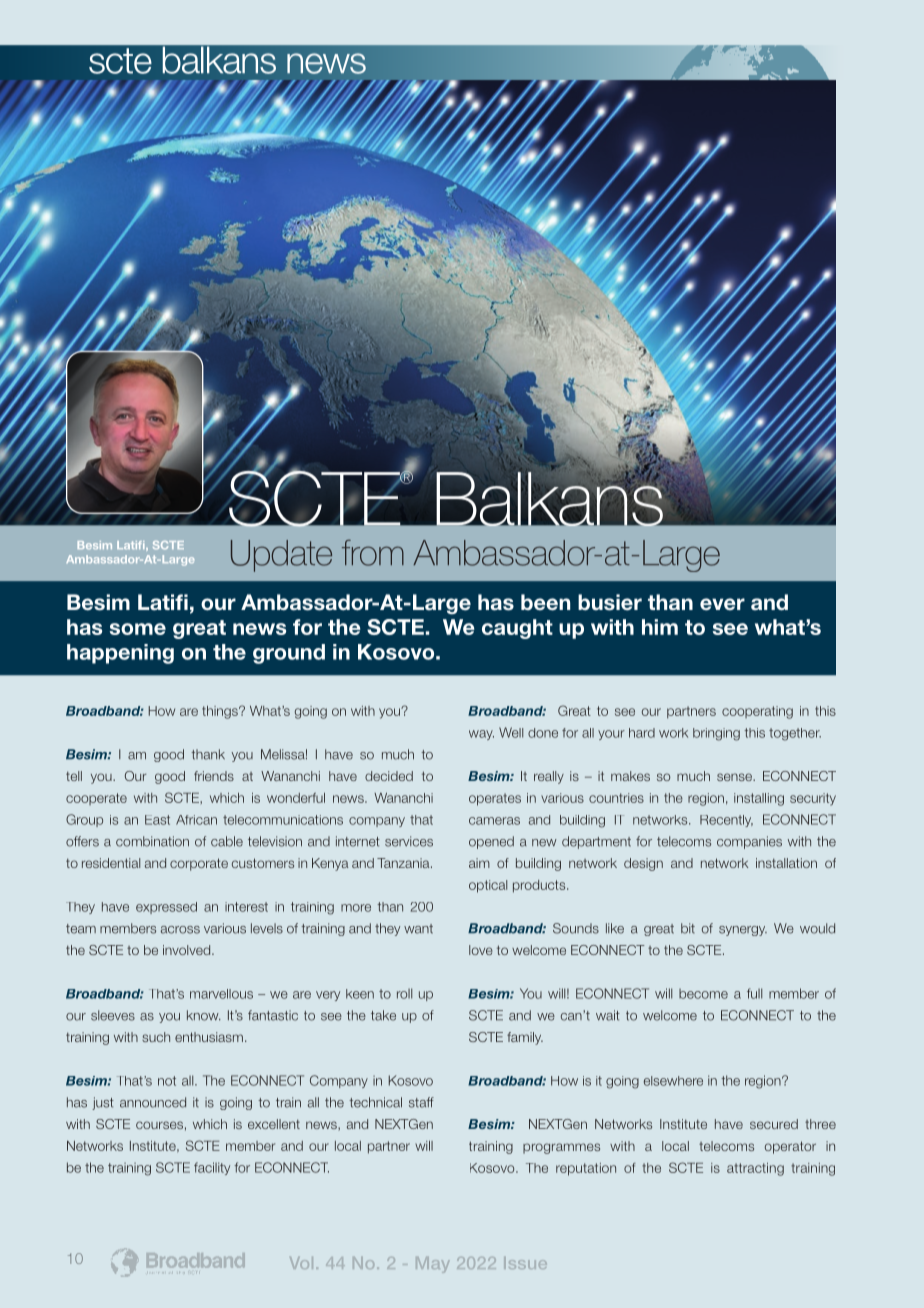 The image size is (924, 1308). What do you see at coordinates (212, 1168) in the page?
I see `facility` at bounding box center [212, 1168].
